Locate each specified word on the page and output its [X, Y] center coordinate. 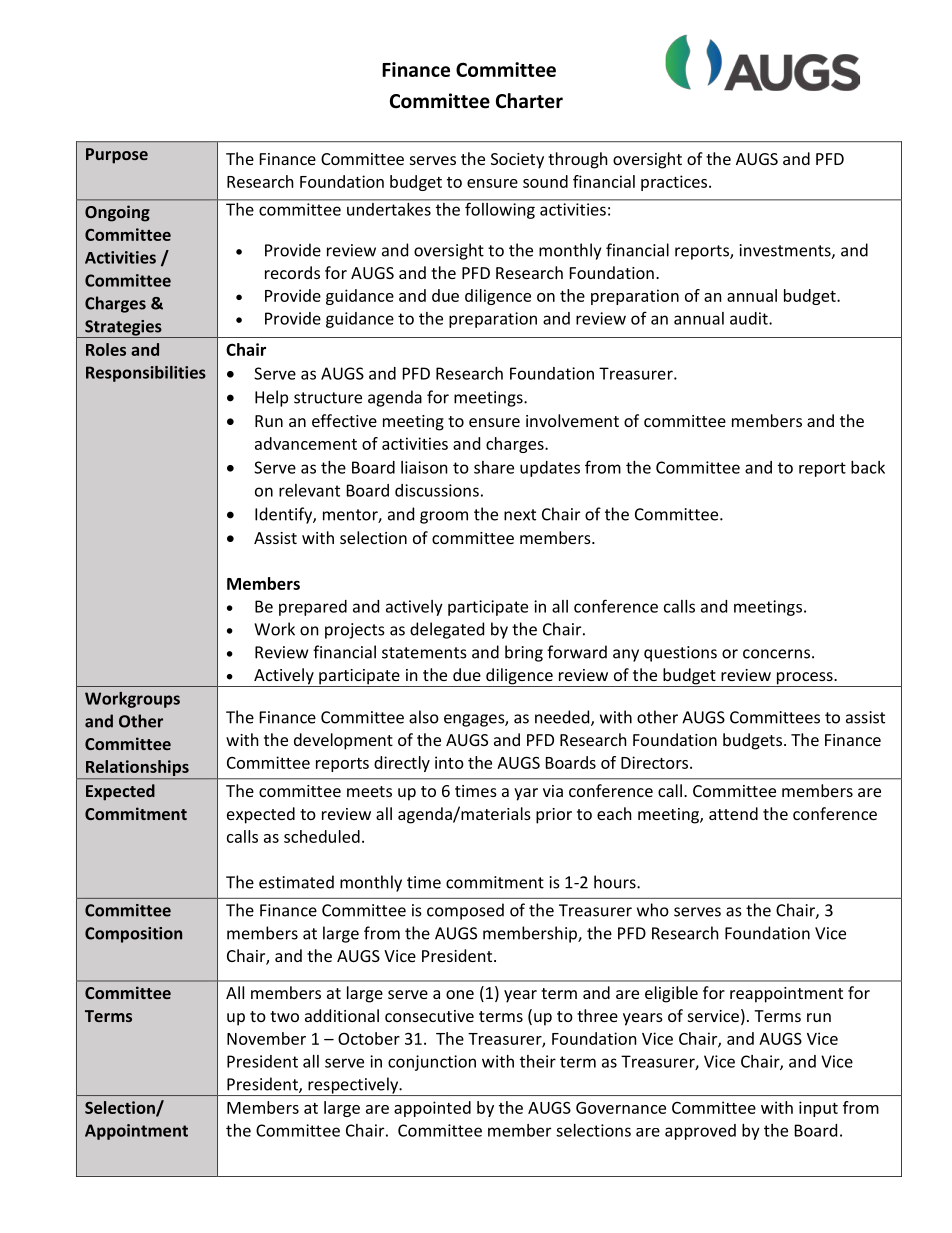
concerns [776, 654]
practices [675, 183]
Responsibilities [146, 374]
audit [750, 318]
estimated [296, 882]
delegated [447, 630]
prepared [313, 608]
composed [465, 911]
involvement [572, 420]
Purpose [117, 156]
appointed [432, 1109]
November [266, 1038]
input [818, 1109]
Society [517, 161]
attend [733, 813]
